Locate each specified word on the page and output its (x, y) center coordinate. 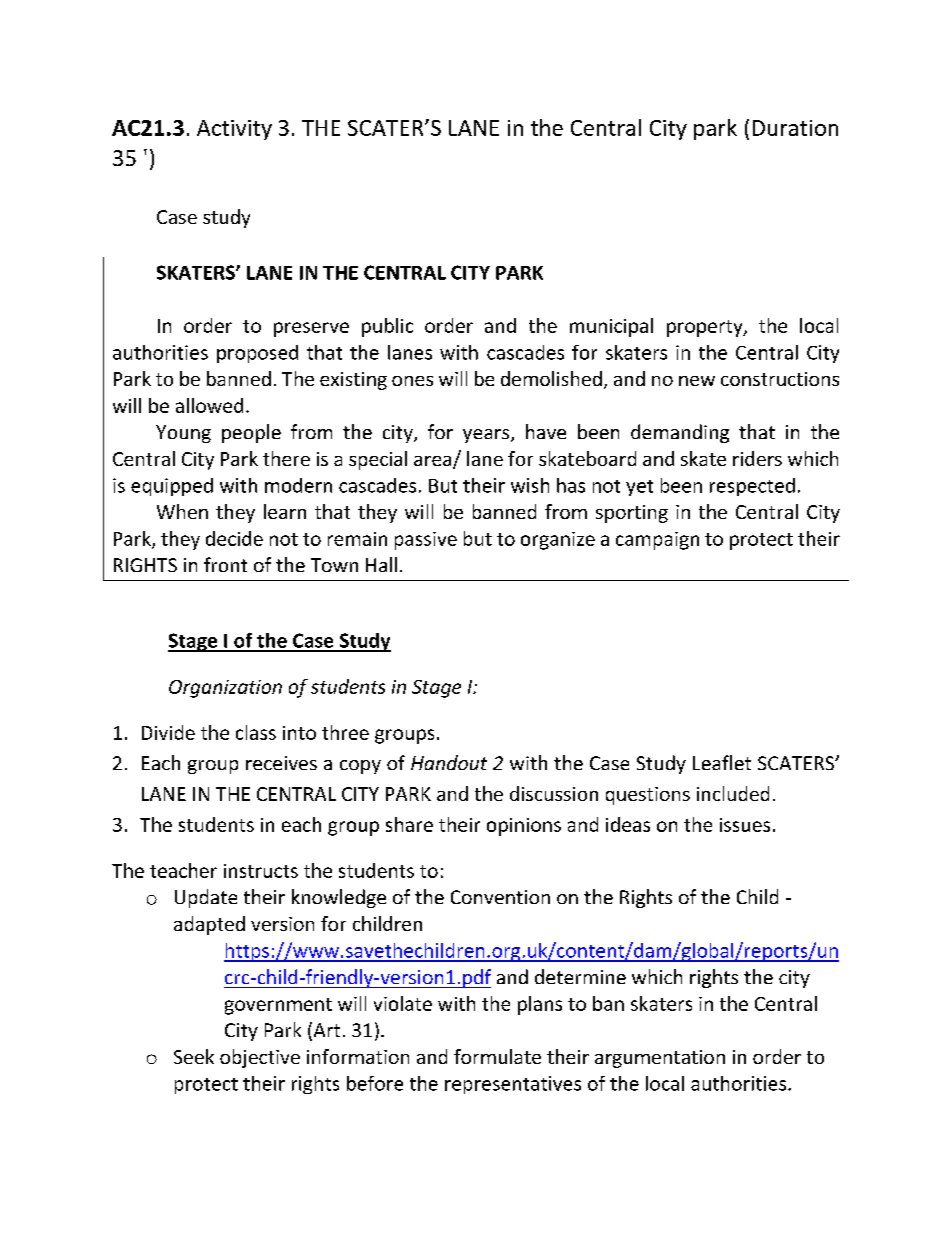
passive (426, 541)
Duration (795, 128)
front (225, 564)
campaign (657, 541)
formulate (497, 1056)
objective (260, 1058)
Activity (234, 130)
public (387, 327)
